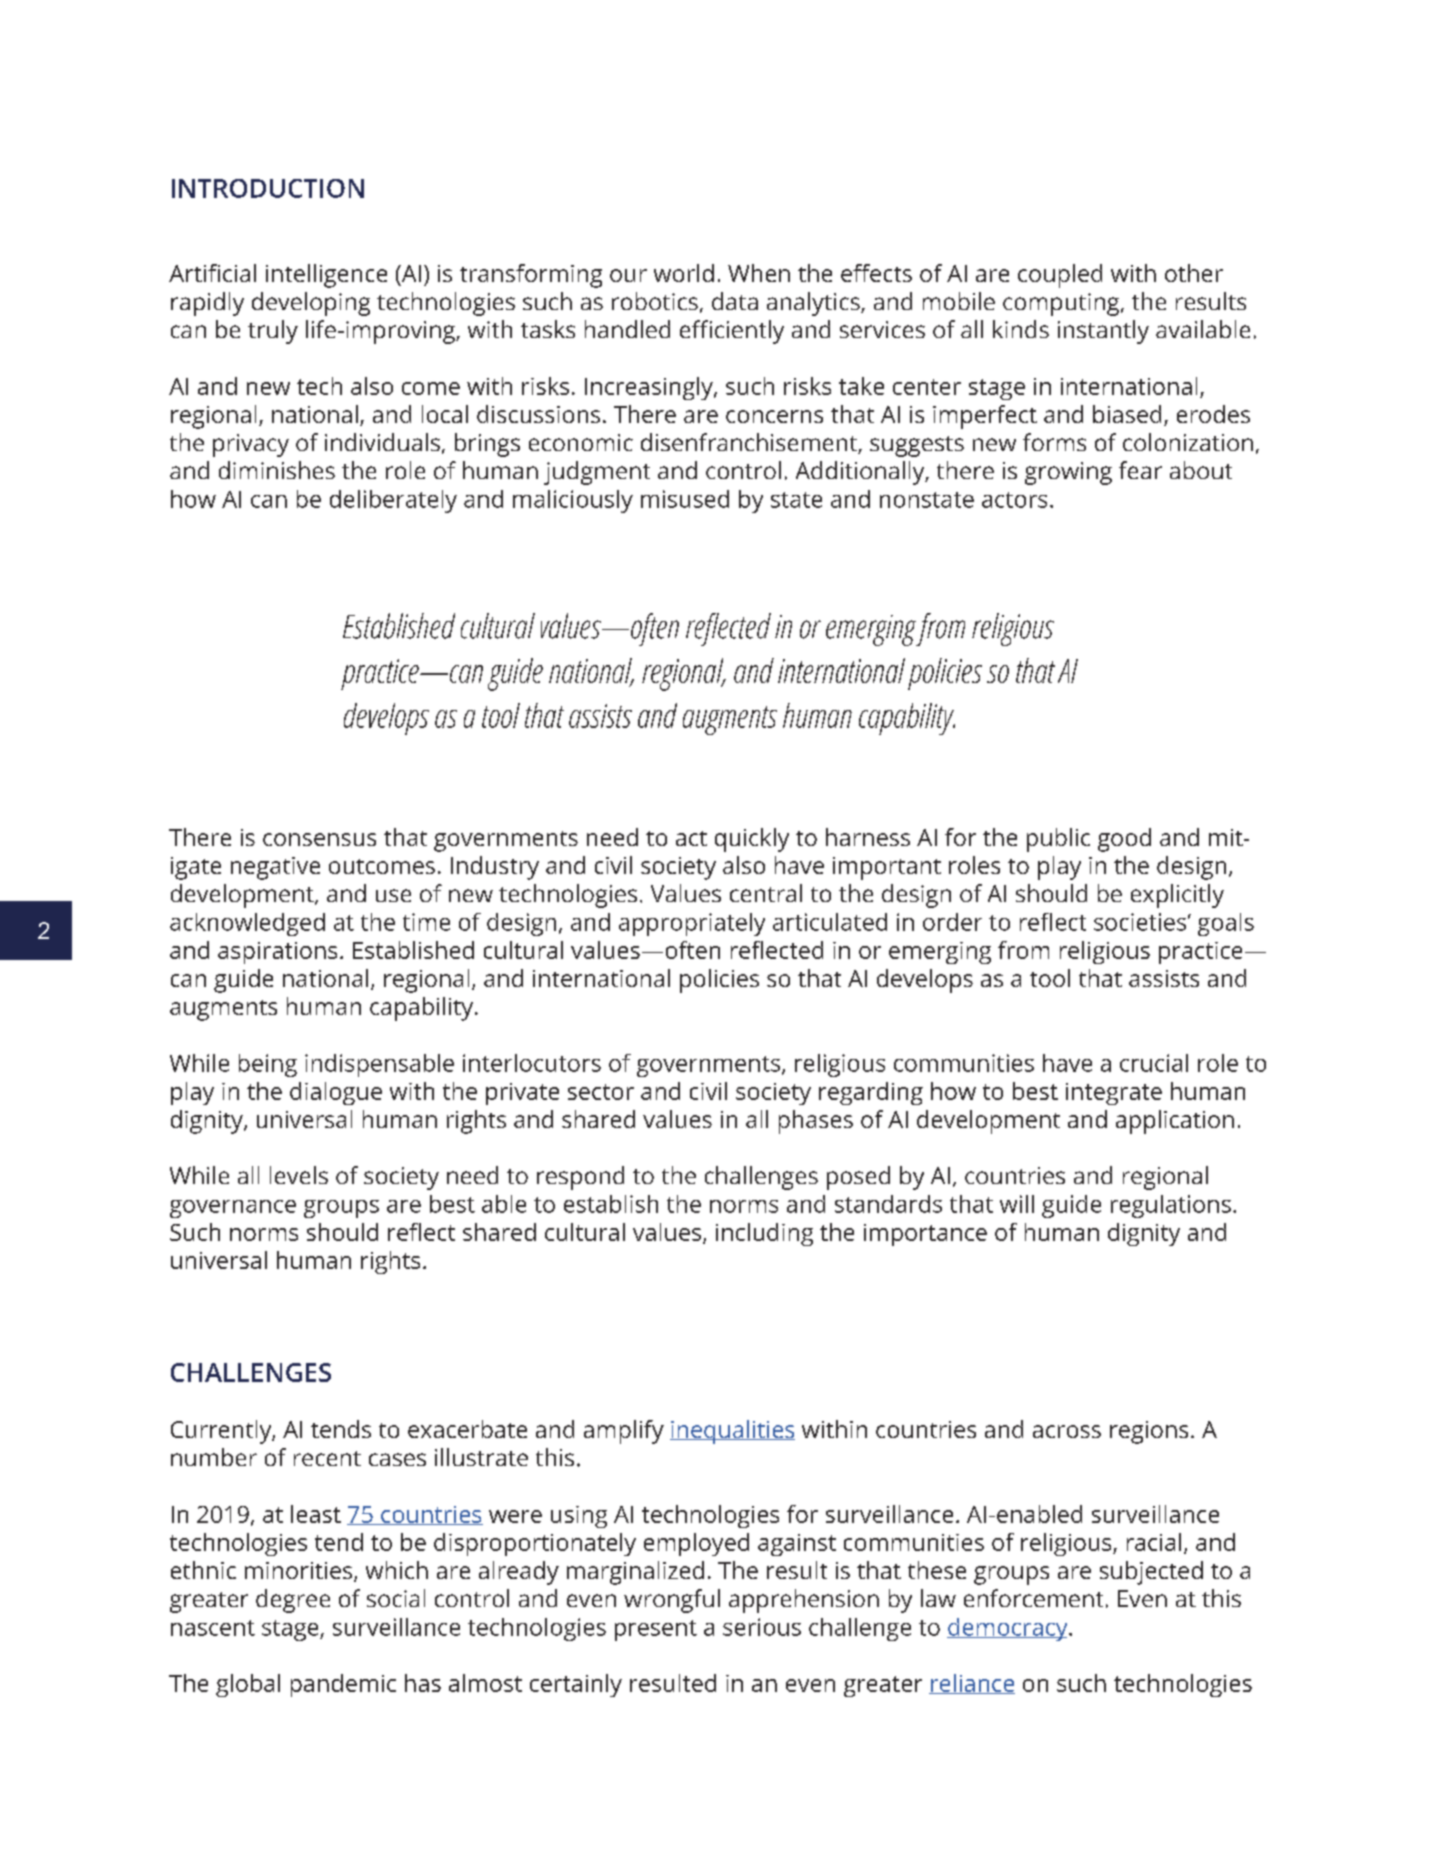  Describe the element at coordinates (299, 1175) in the screenshot. I see `levels` at that location.
